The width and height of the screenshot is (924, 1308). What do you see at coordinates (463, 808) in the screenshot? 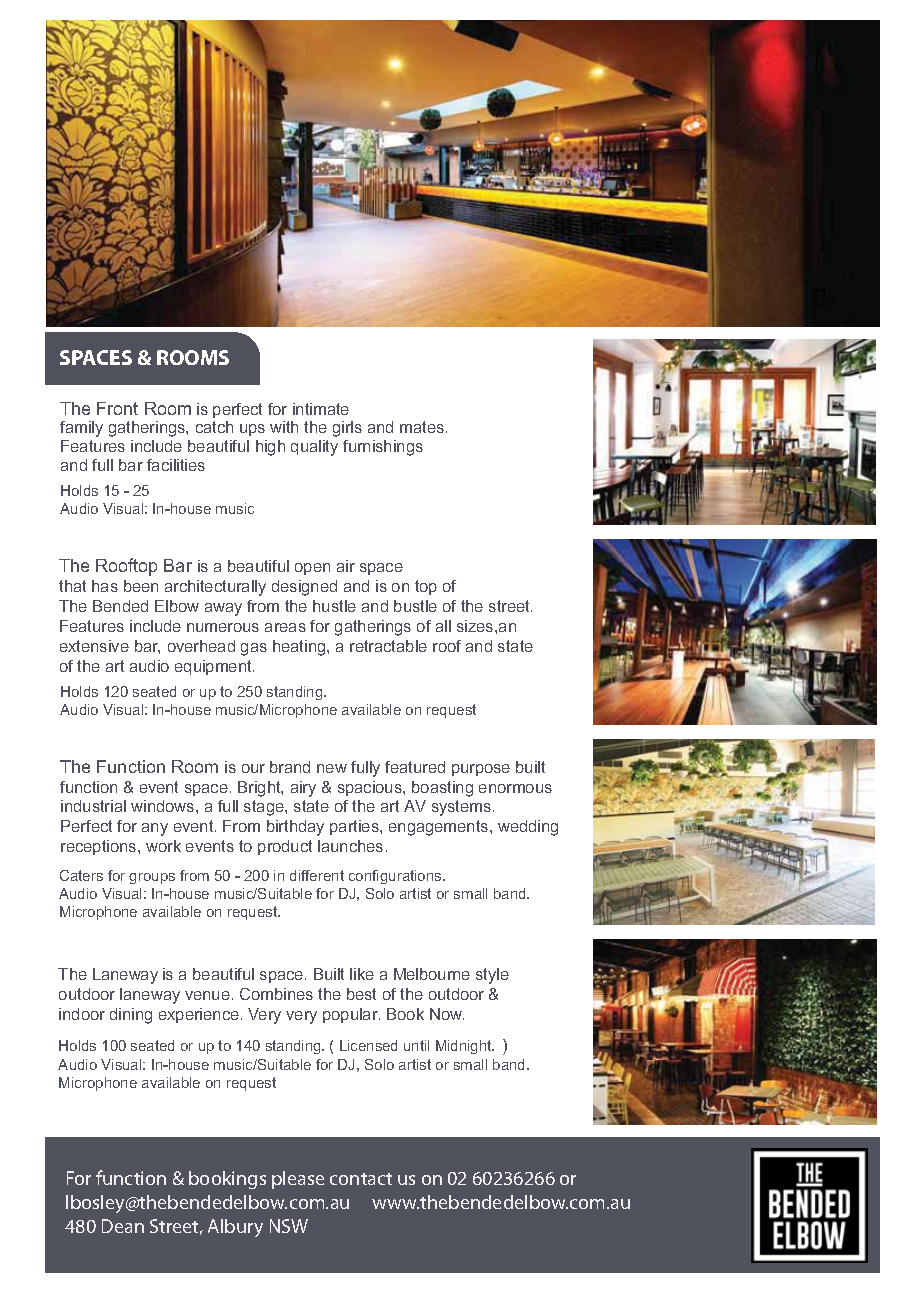
I see `systems` at bounding box center [463, 808].
